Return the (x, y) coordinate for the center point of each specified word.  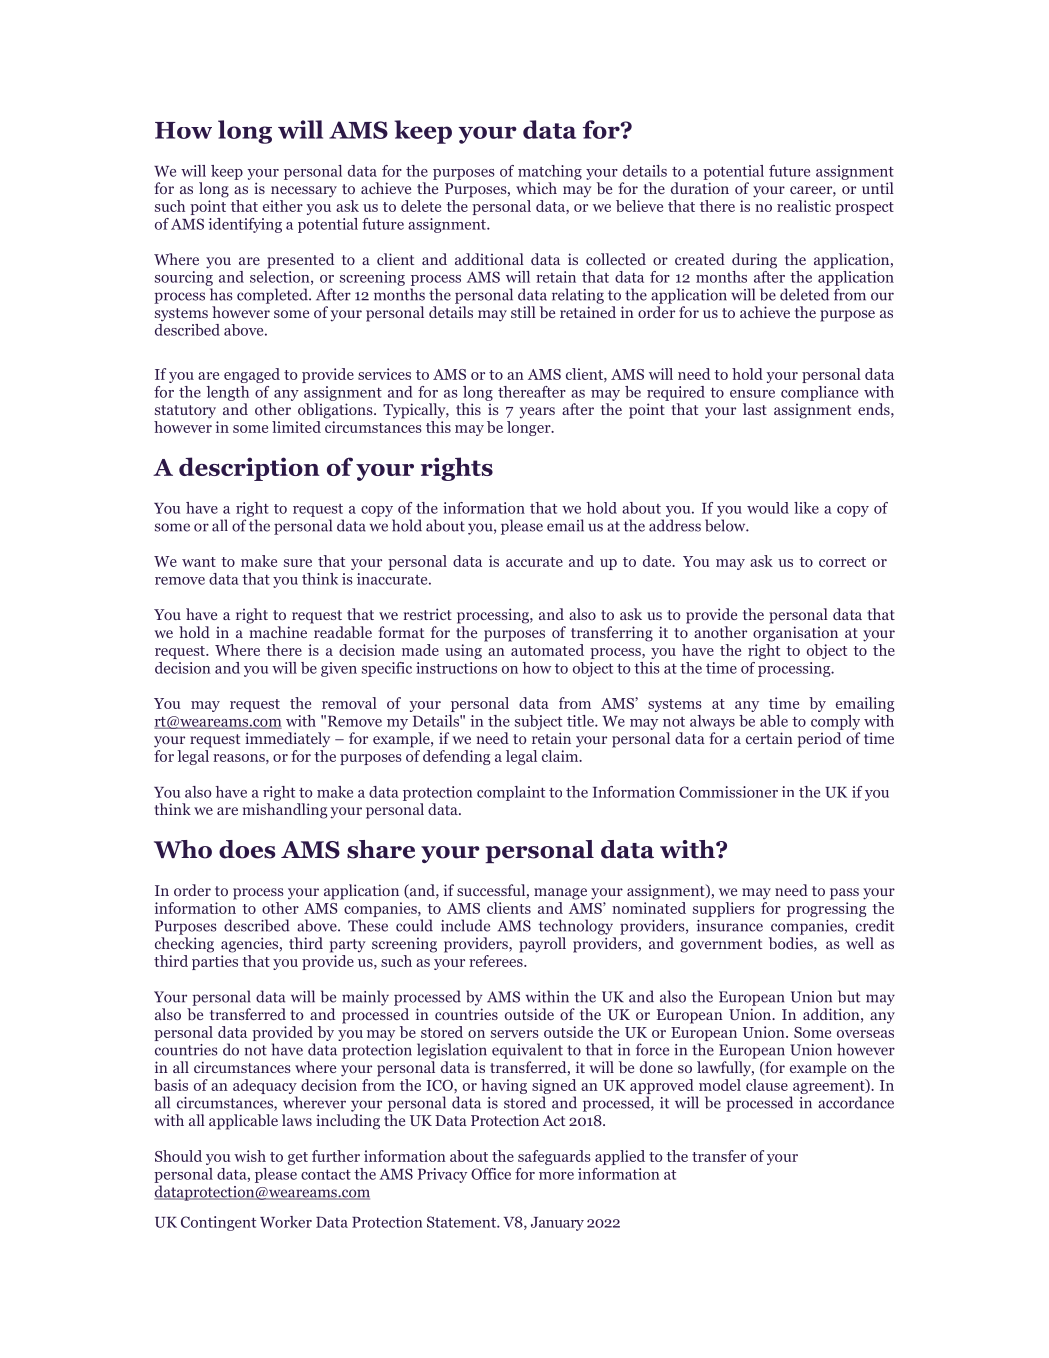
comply (835, 722)
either (283, 206)
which (536, 188)
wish (250, 1156)
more (556, 1176)
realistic (804, 206)
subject (538, 722)
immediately (287, 740)
